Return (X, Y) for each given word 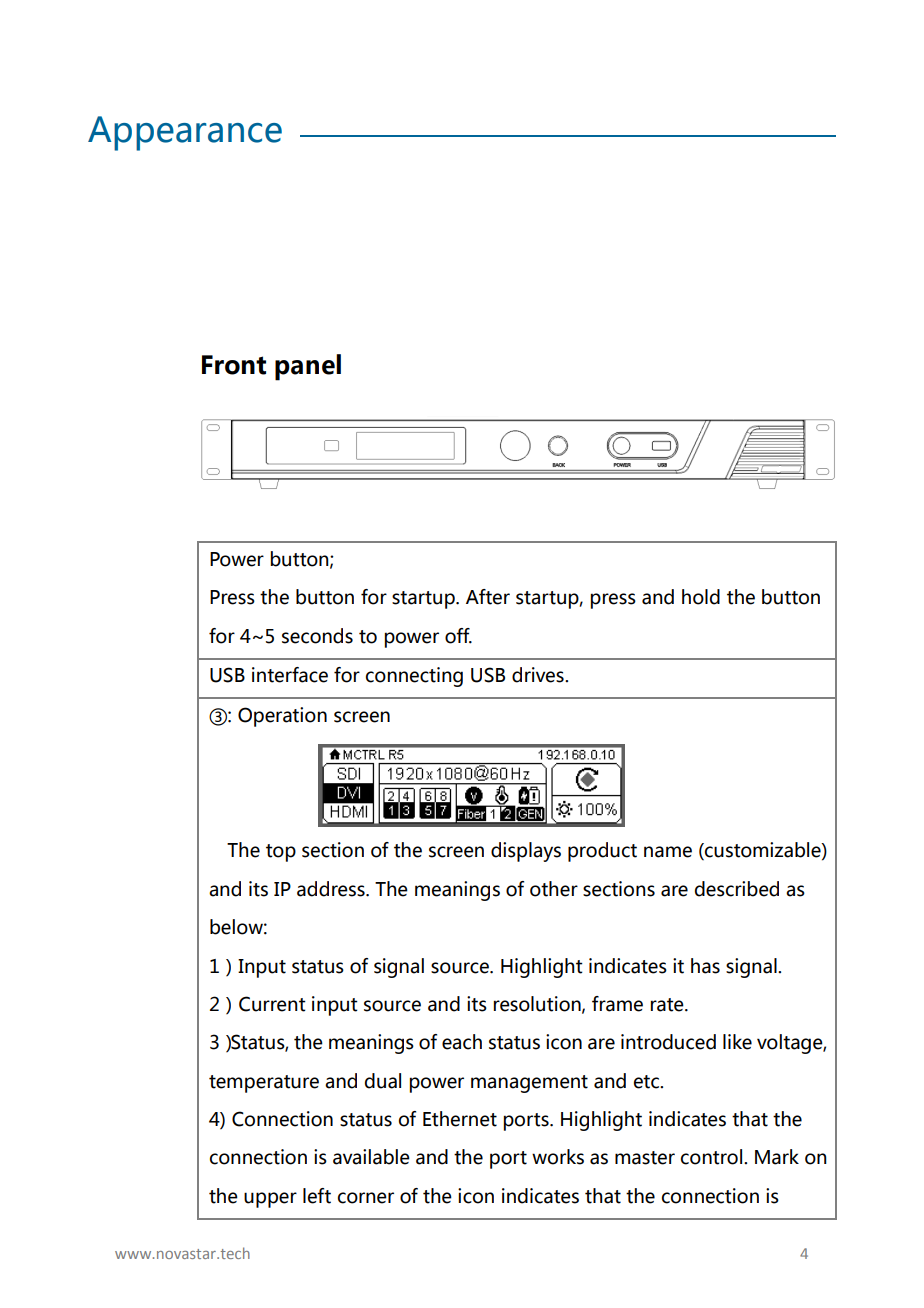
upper (270, 1200)
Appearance (185, 133)
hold (701, 597)
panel (308, 367)
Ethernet (460, 1119)
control (713, 1157)
